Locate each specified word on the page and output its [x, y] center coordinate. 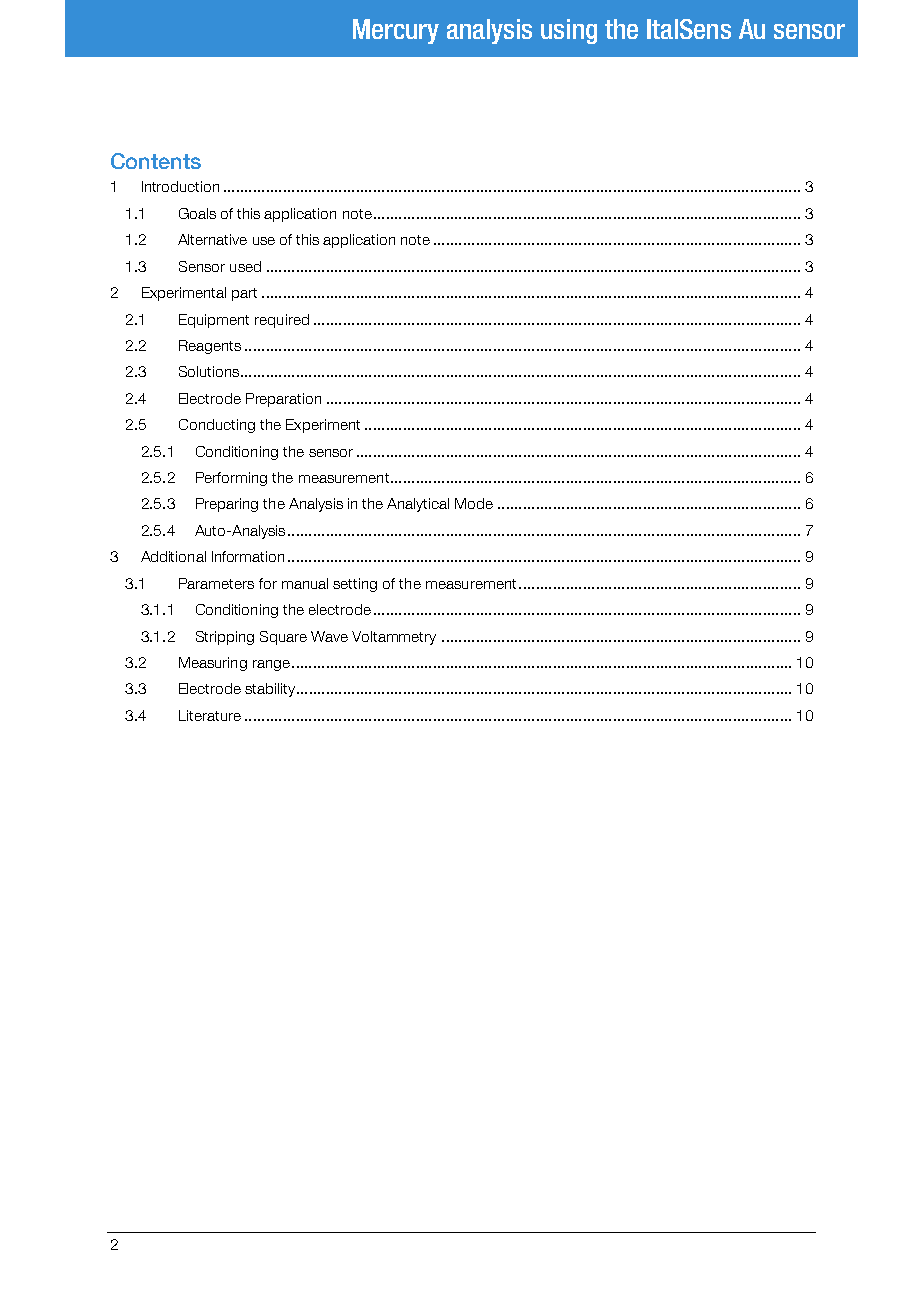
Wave [329, 636]
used [245, 266]
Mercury [396, 31]
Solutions [209, 371]
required [282, 321]
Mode [474, 503]
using [569, 31]
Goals [197, 213]
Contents [156, 161]
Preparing [227, 505]
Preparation [283, 400]
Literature [210, 715]
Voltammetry [394, 638]
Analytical [418, 505]
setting [355, 585]
